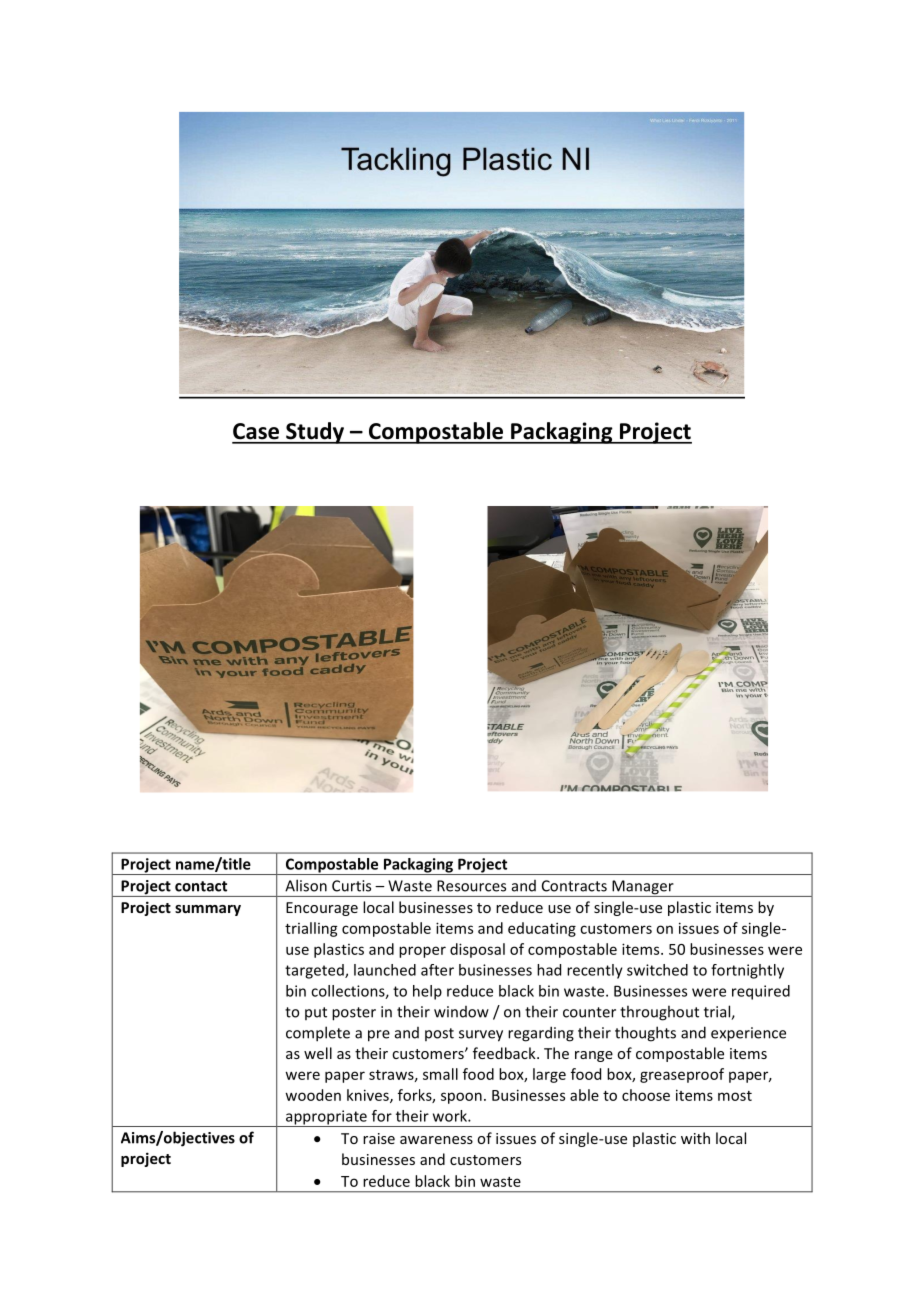 The height and width of the screenshot is (1308, 924). What do you see at coordinates (477, 950) in the screenshot?
I see `disposal` at bounding box center [477, 950].
